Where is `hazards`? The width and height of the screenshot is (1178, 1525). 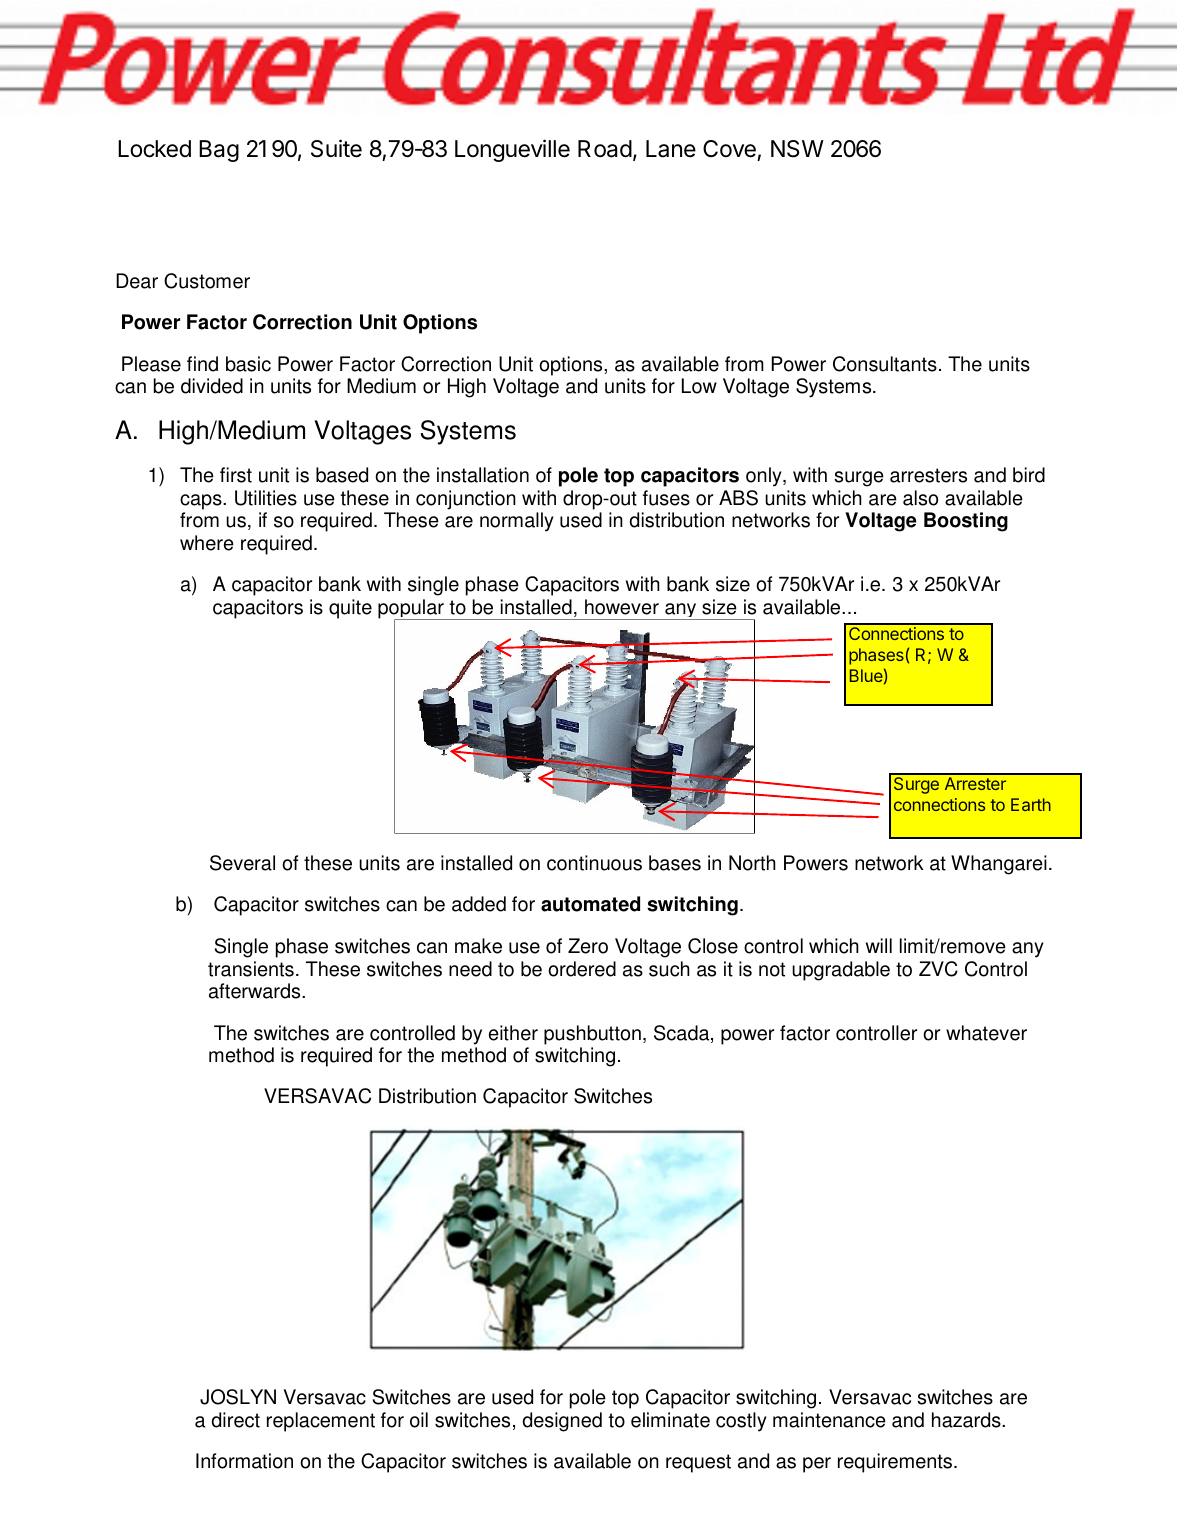 hazards is located at coordinates (967, 1420).
